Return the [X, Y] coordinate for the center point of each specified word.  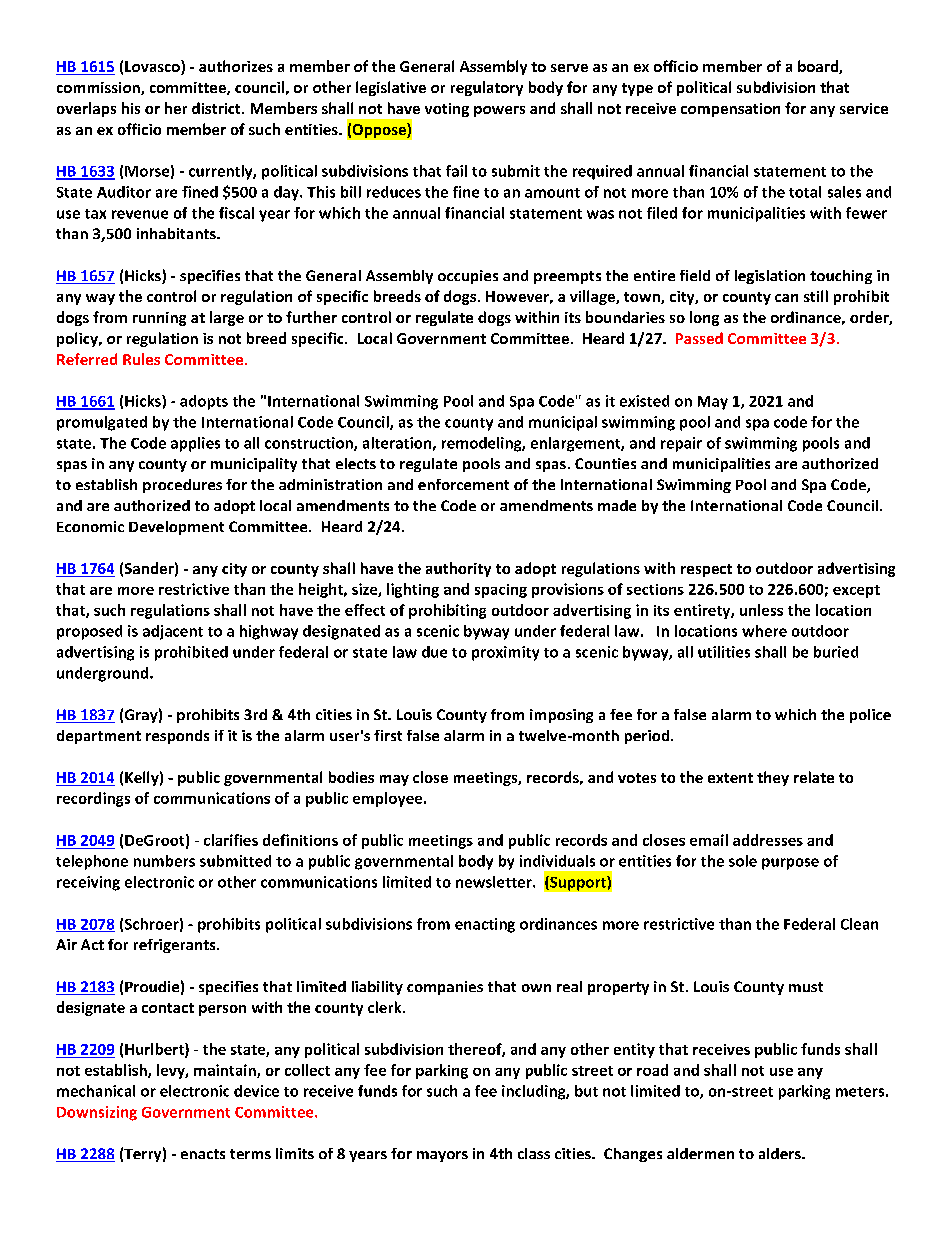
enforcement [463, 484]
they [773, 778]
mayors [442, 1156]
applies [195, 444]
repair [681, 444]
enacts [203, 1154]
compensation [730, 110]
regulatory [487, 88]
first [388, 735]
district [217, 108]
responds [177, 737]
